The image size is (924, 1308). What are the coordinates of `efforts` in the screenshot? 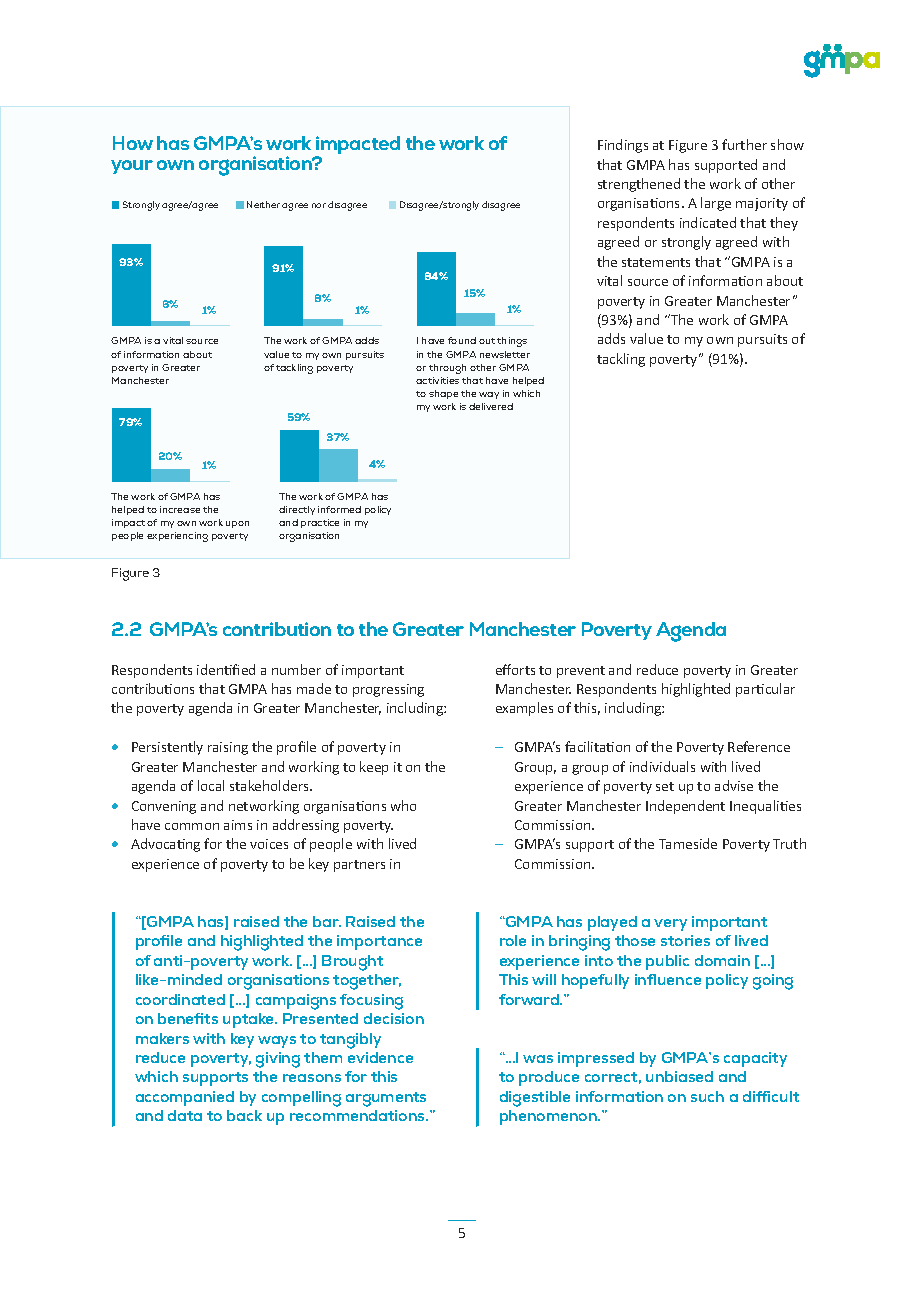 It's located at (515, 669).
